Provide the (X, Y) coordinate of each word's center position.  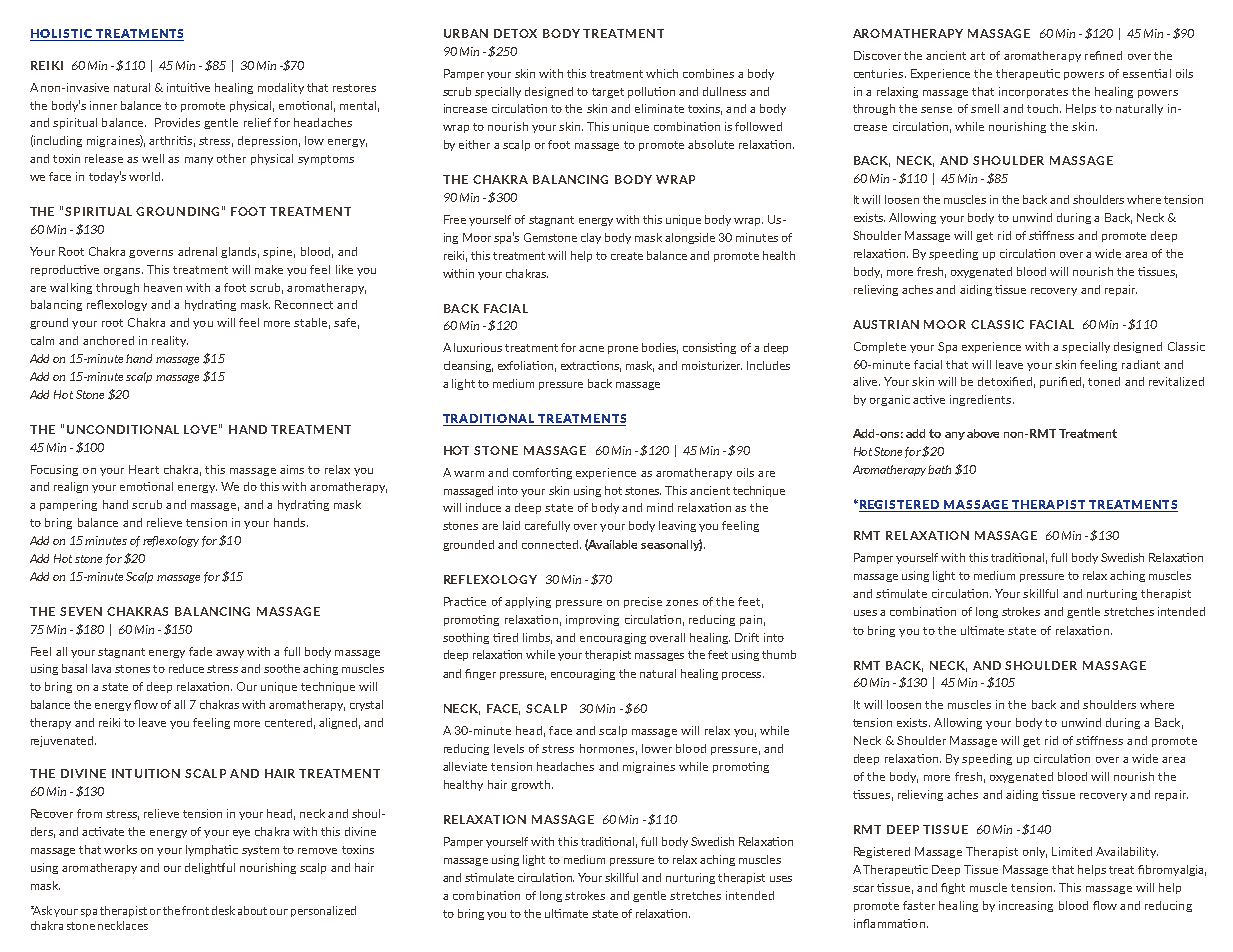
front (195, 910)
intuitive (188, 87)
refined (1103, 55)
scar (863, 889)
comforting (542, 473)
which (662, 73)
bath (939, 469)
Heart (144, 469)
